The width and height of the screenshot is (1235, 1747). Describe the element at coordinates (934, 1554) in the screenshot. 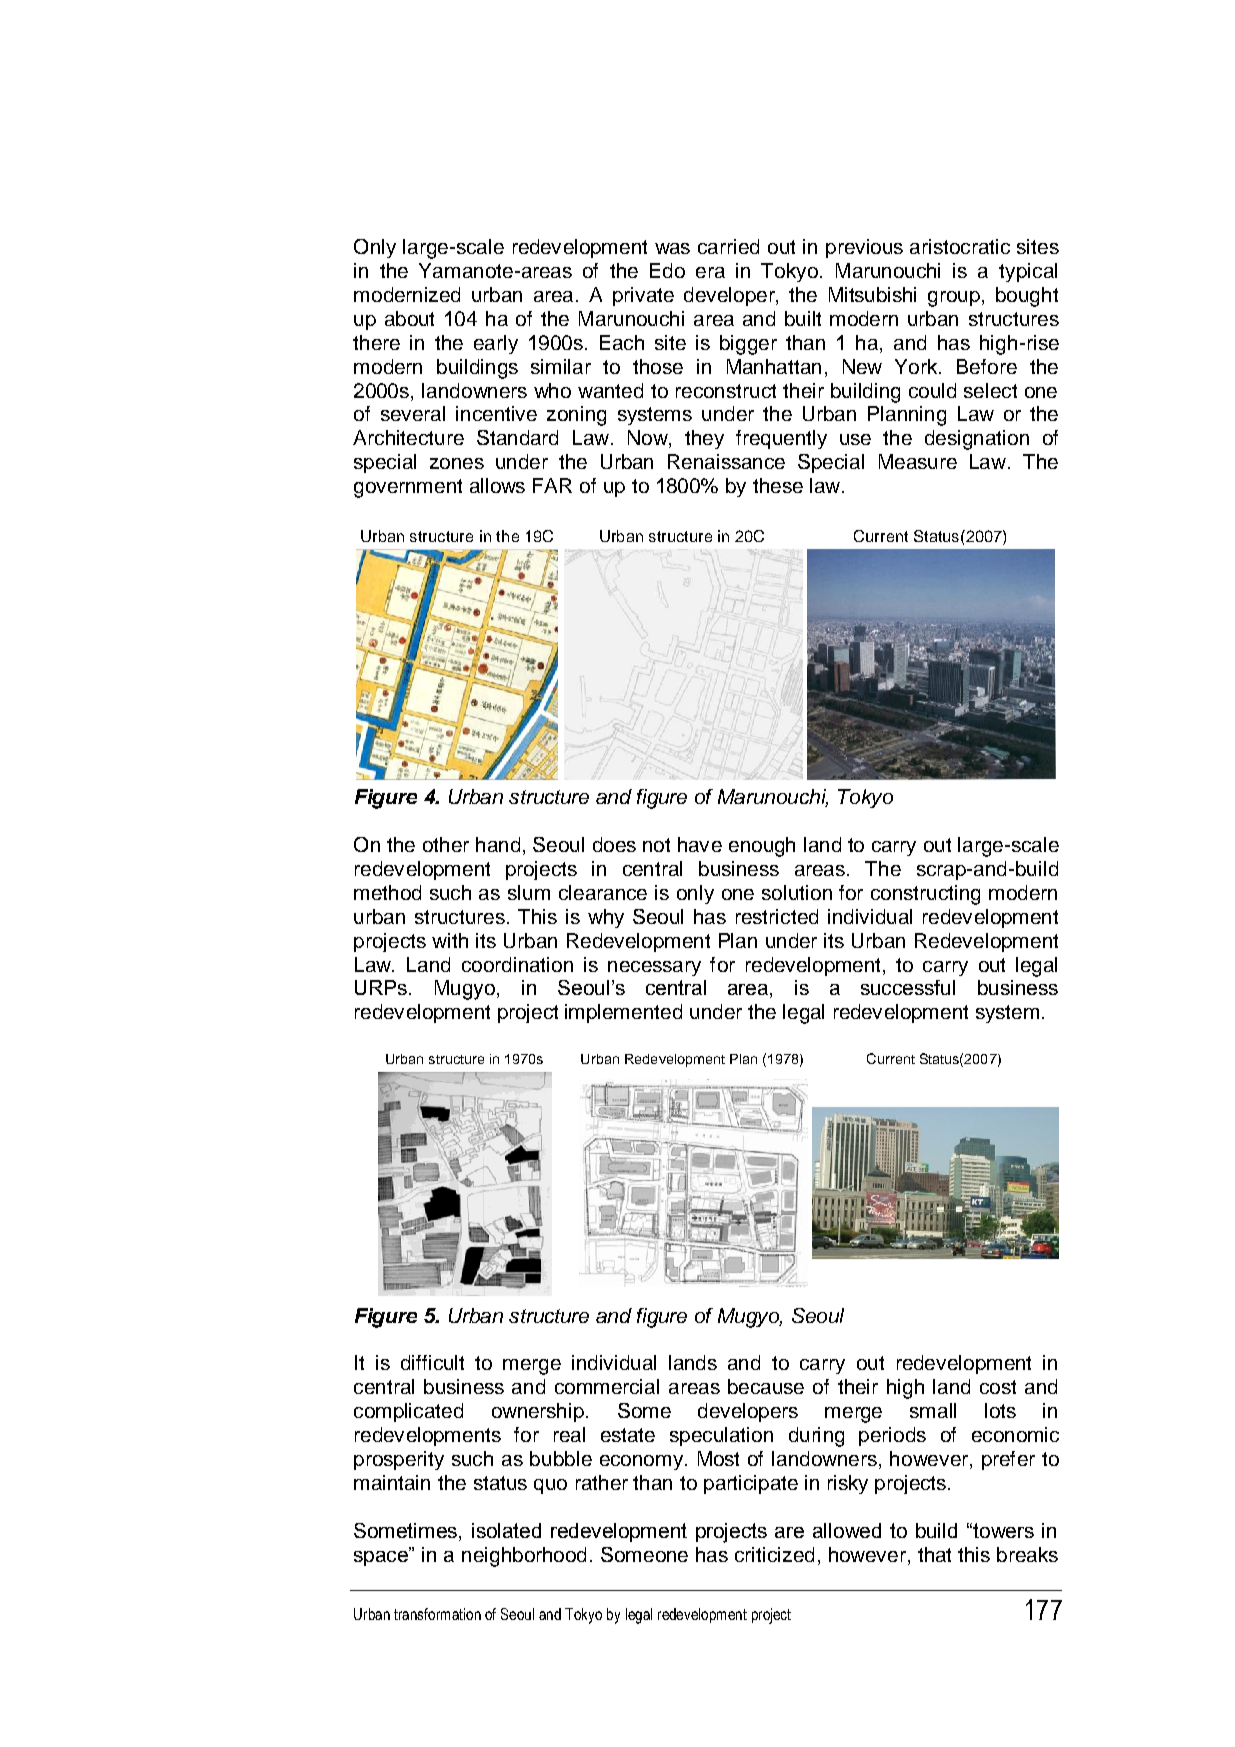

I see `that` at that location.
